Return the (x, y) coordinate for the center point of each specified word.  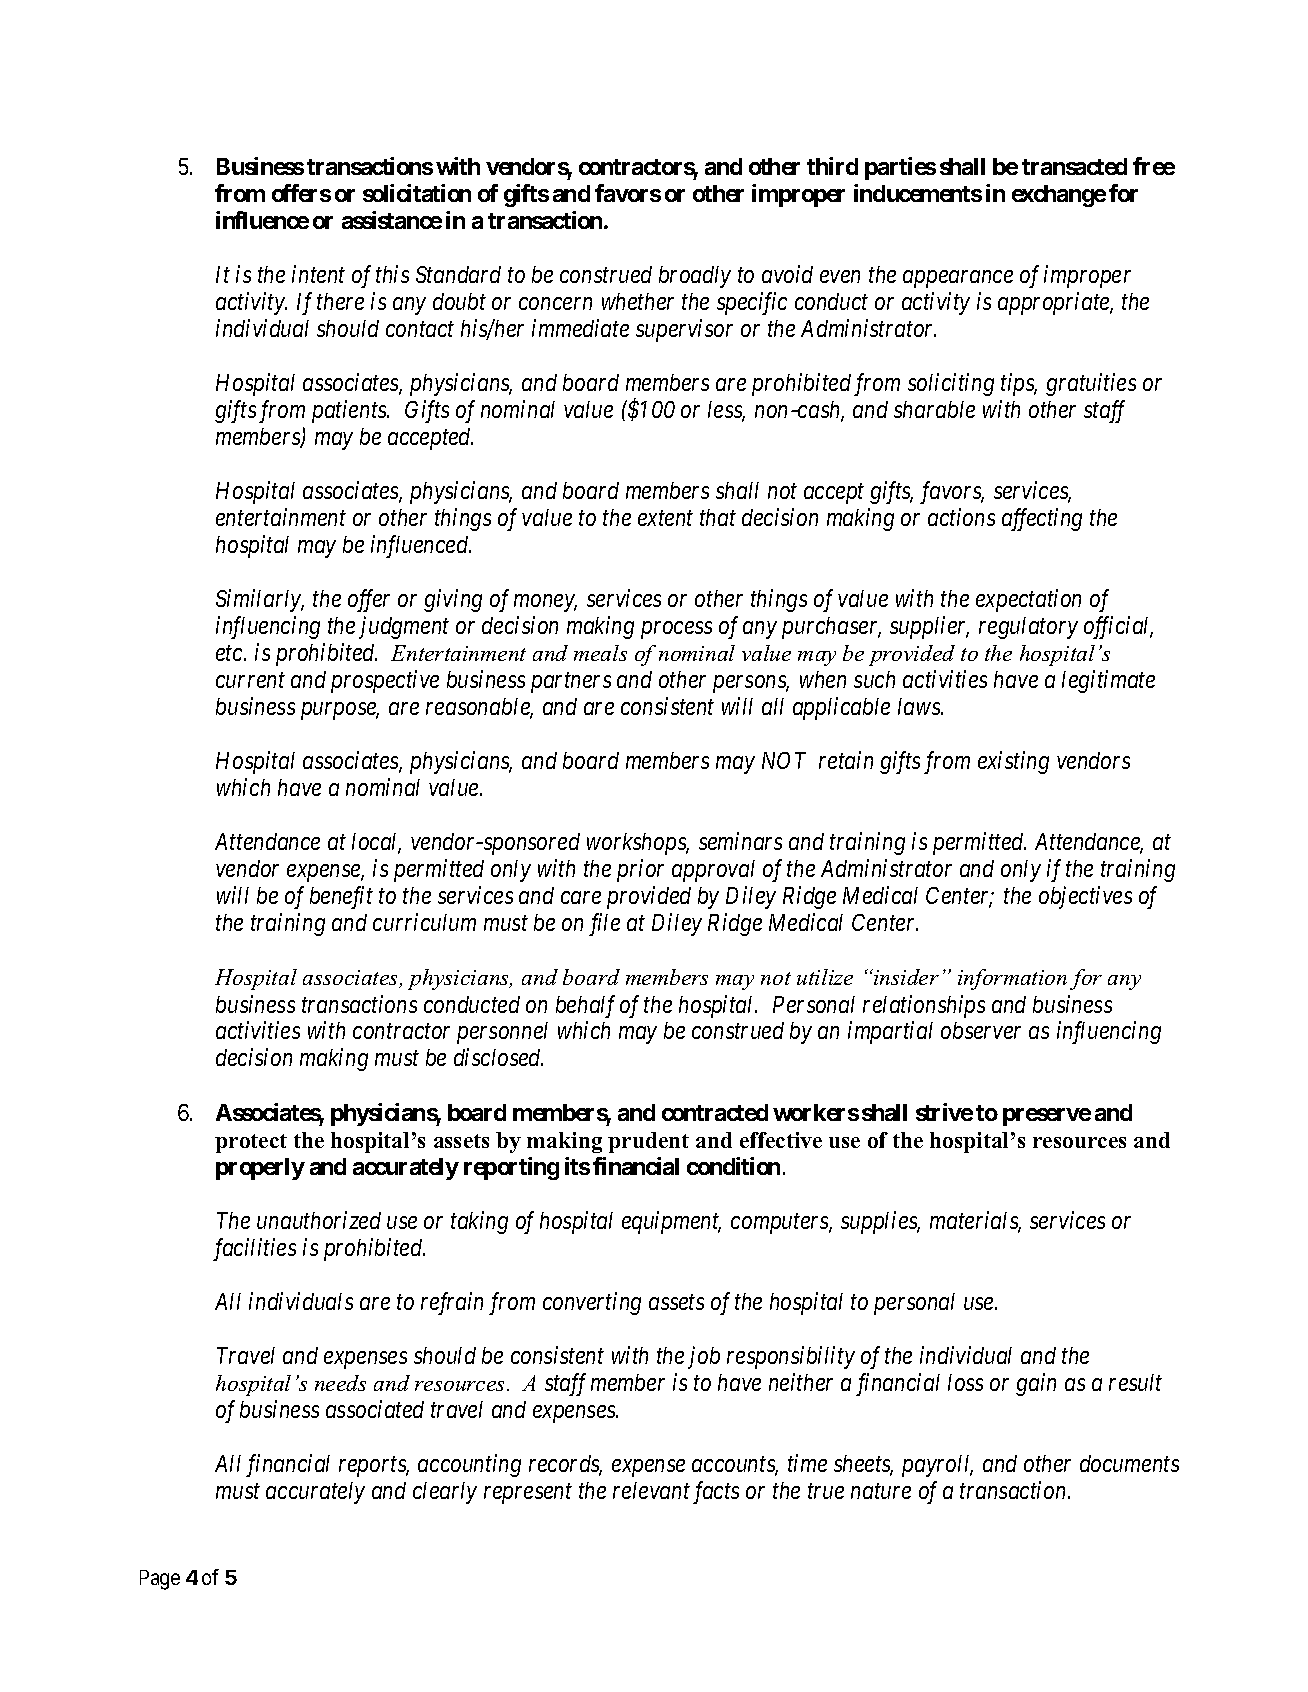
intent (318, 274)
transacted (1074, 166)
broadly (695, 277)
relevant (651, 1490)
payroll (937, 1466)
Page (160, 1580)
